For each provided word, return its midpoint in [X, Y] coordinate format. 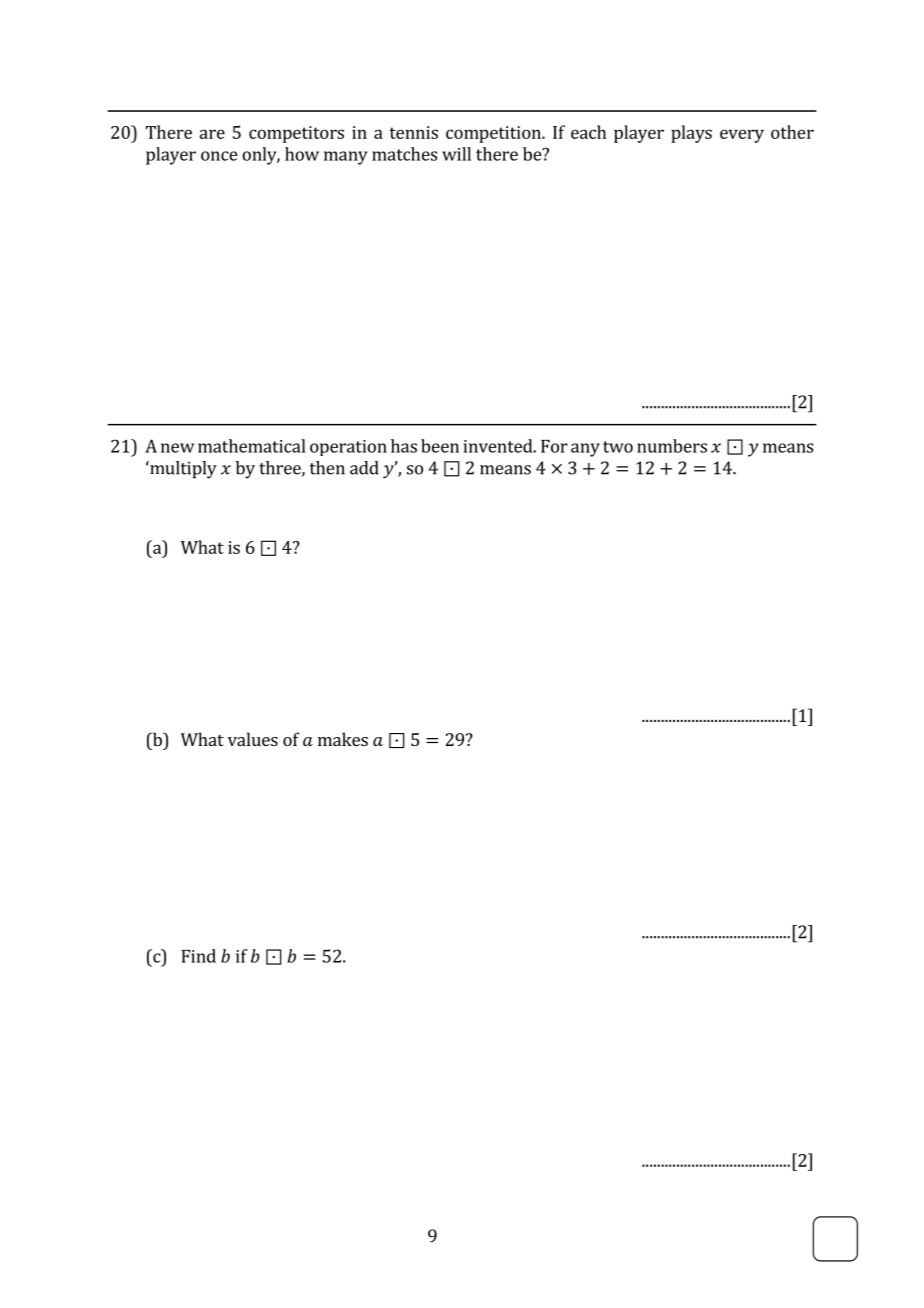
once [219, 156]
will [456, 154]
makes [343, 739]
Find [199, 956]
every [742, 136]
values [253, 739]
